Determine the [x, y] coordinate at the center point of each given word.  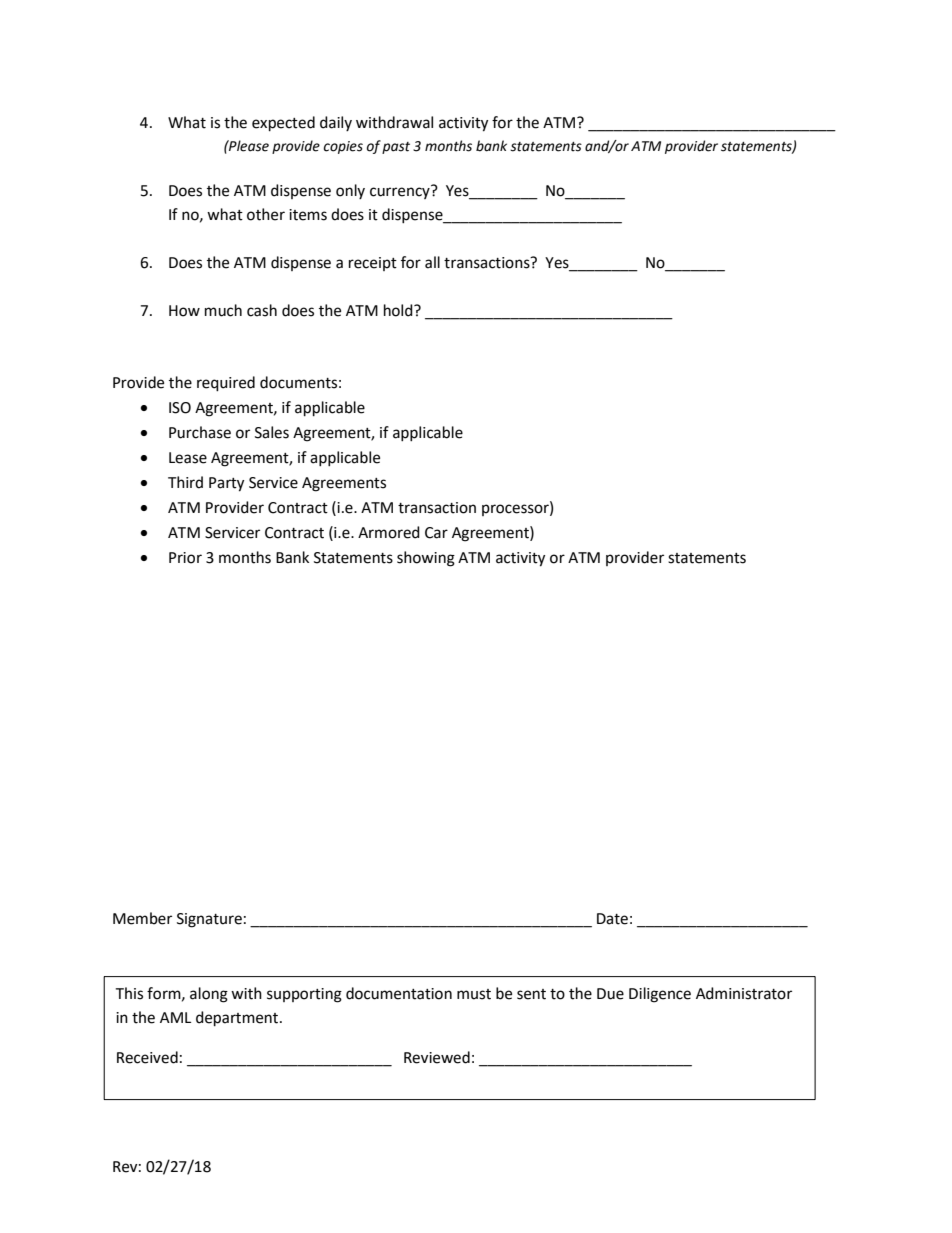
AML [175, 1017]
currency [400, 193]
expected [283, 124]
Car [436, 533]
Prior [185, 558]
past [396, 148]
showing [426, 559]
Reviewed [437, 1057]
